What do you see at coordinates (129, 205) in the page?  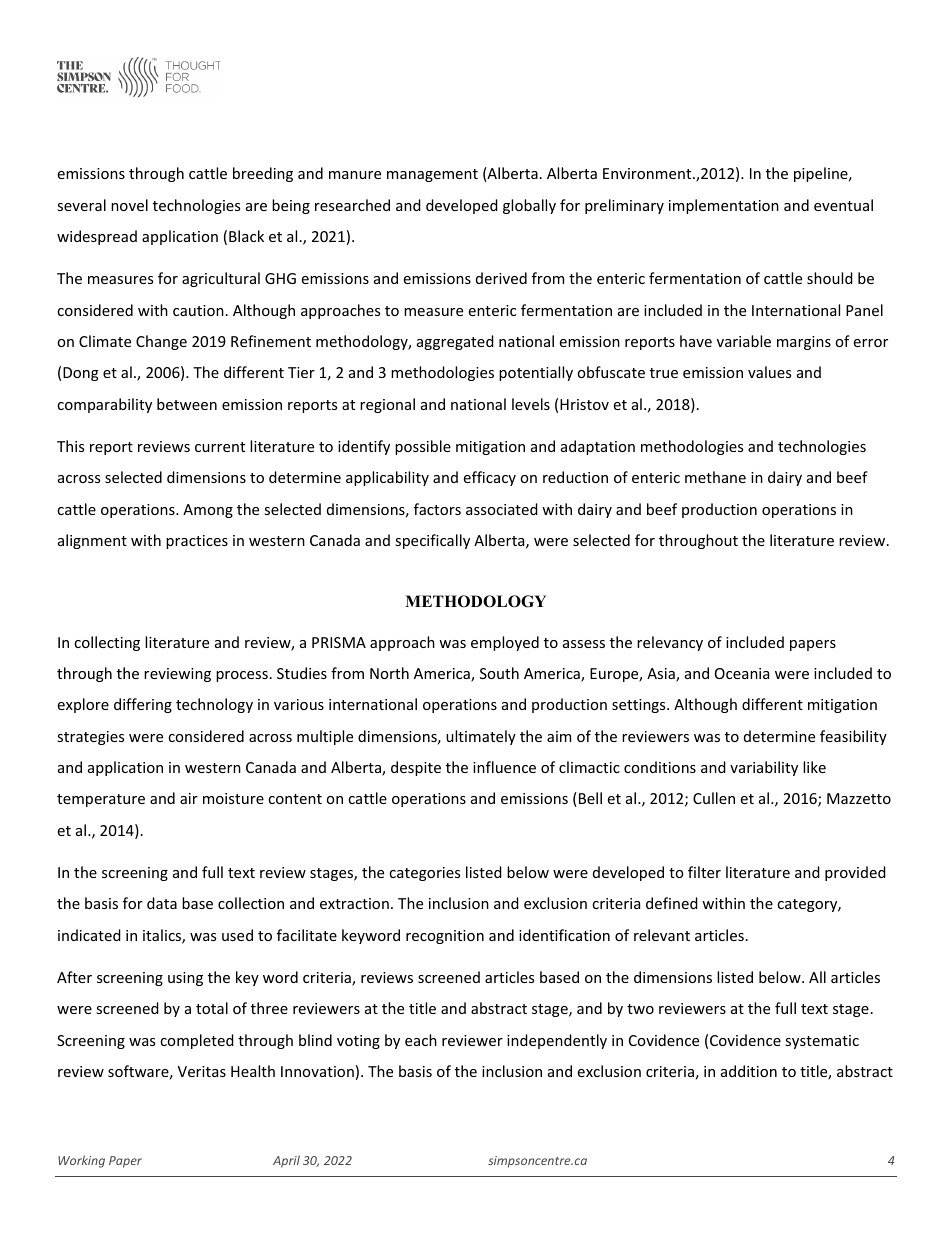 I see `novel` at bounding box center [129, 205].
